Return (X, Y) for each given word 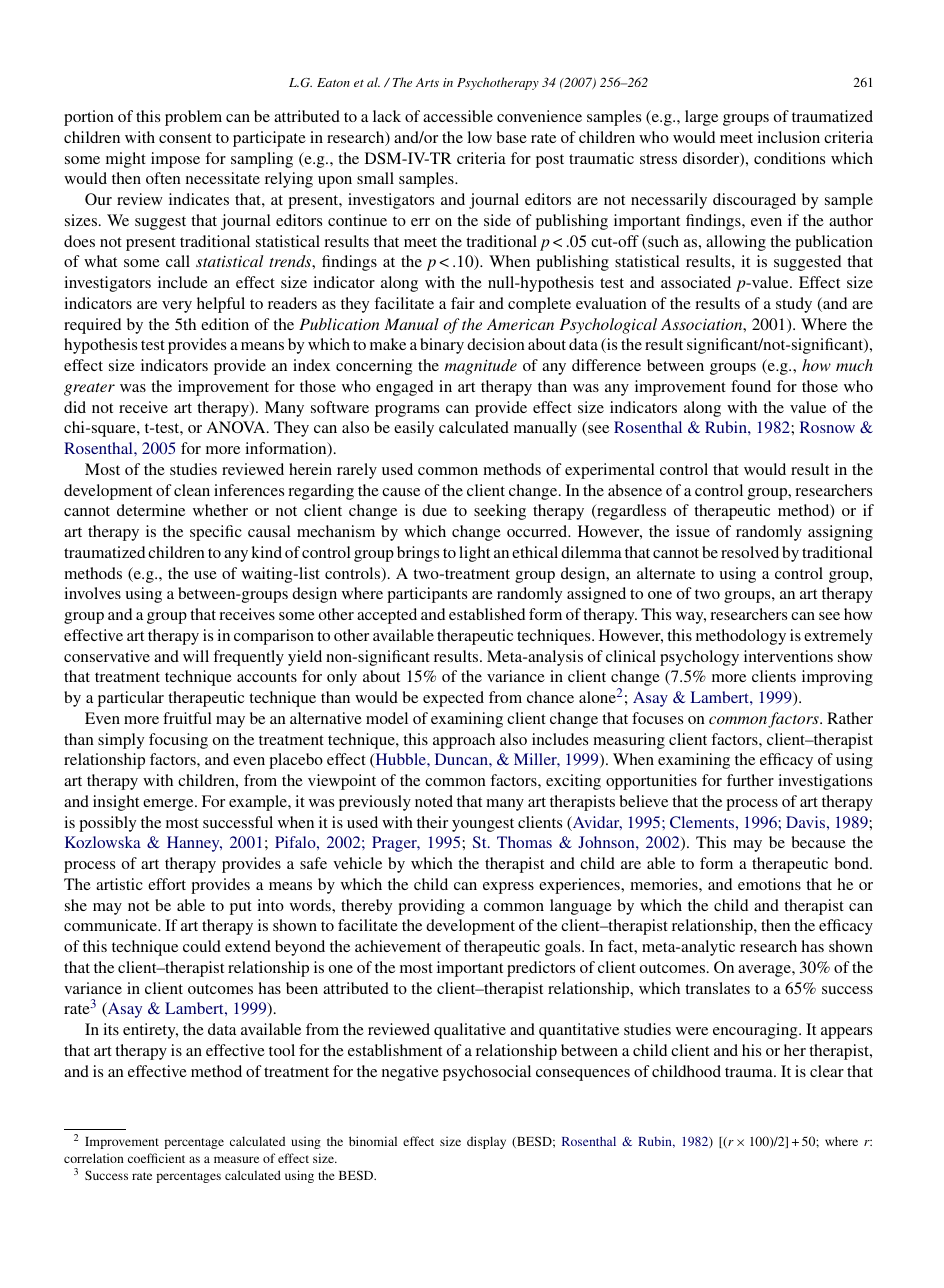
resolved (750, 552)
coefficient (156, 1158)
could (202, 946)
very (177, 307)
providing (431, 907)
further (750, 780)
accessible (458, 116)
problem (193, 118)
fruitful (187, 718)
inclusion (788, 137)
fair (463, 303)
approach (464, 741)
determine (151, 510)
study (794, 305)
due (434, 510)
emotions (769, 884)
